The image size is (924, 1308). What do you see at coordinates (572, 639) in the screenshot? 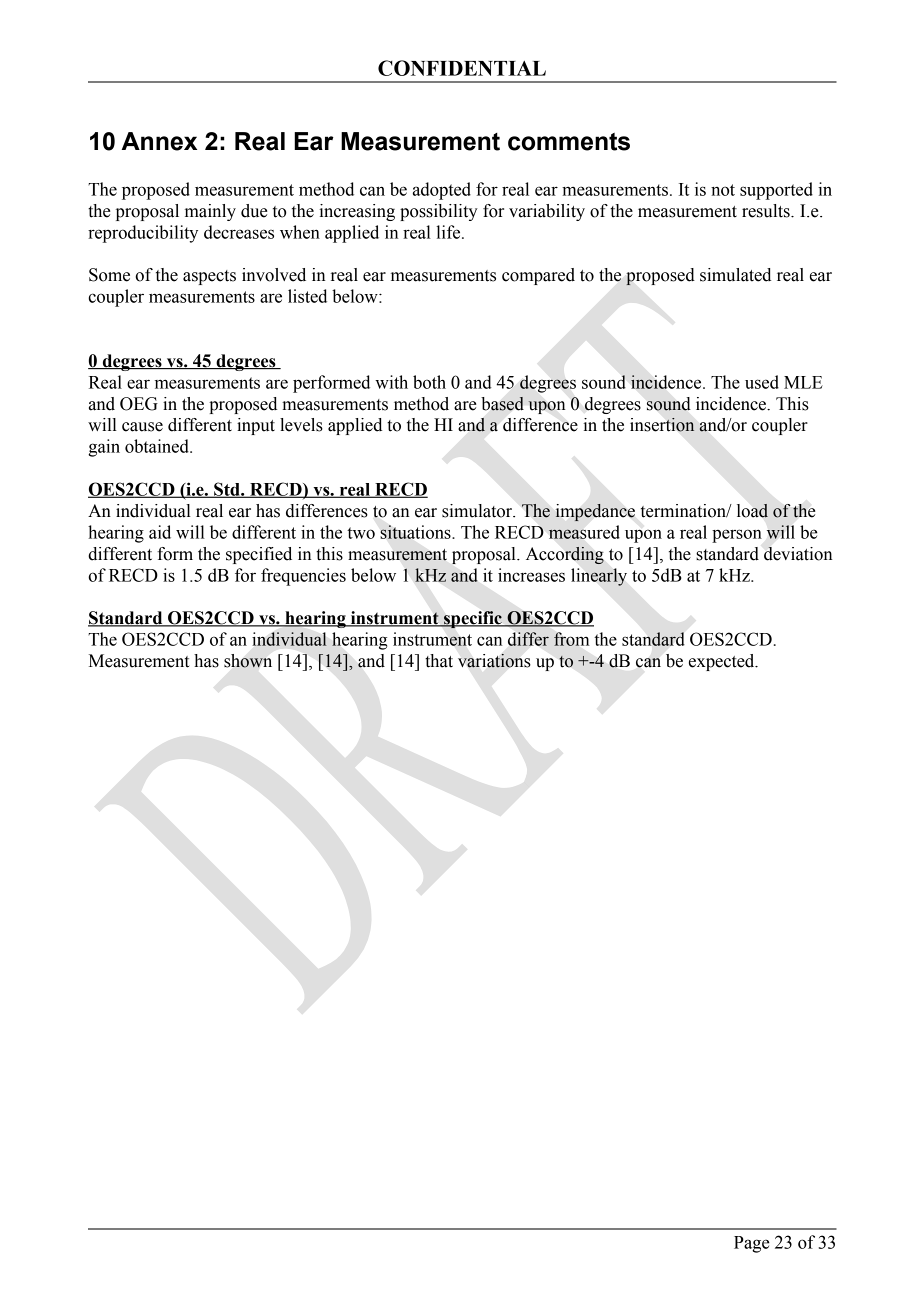
I see `from` at bounding box center [572, 639].
